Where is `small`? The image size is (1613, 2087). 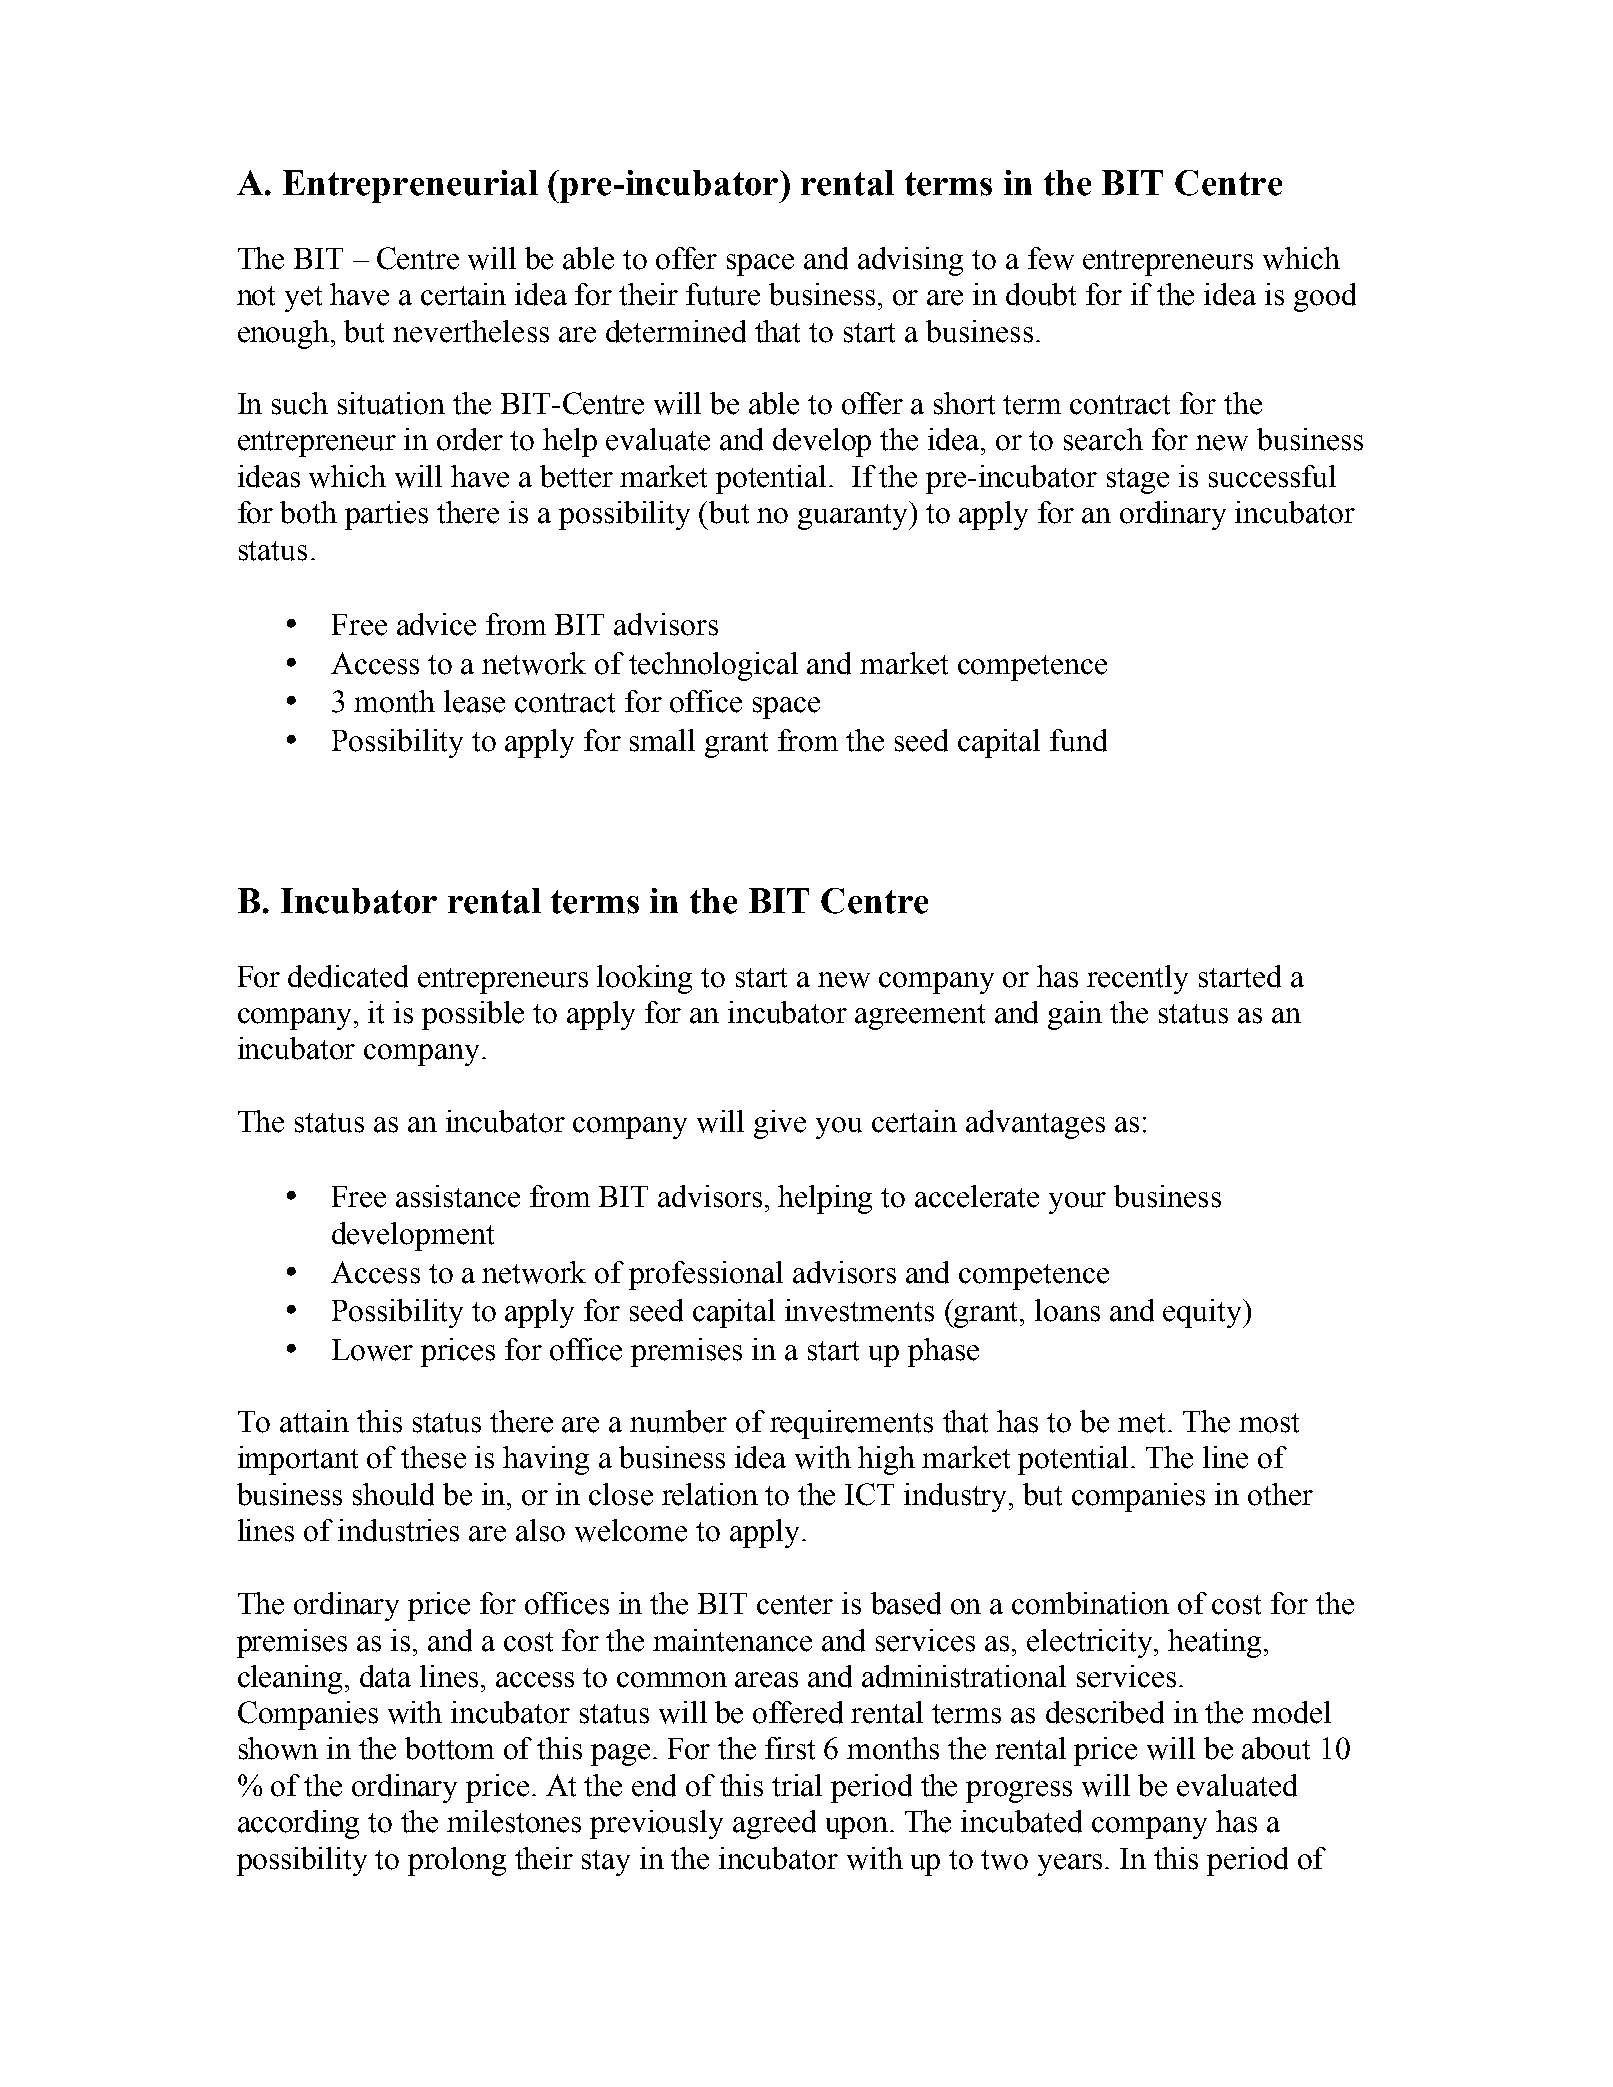 small is located at coordinates (662, 740).
